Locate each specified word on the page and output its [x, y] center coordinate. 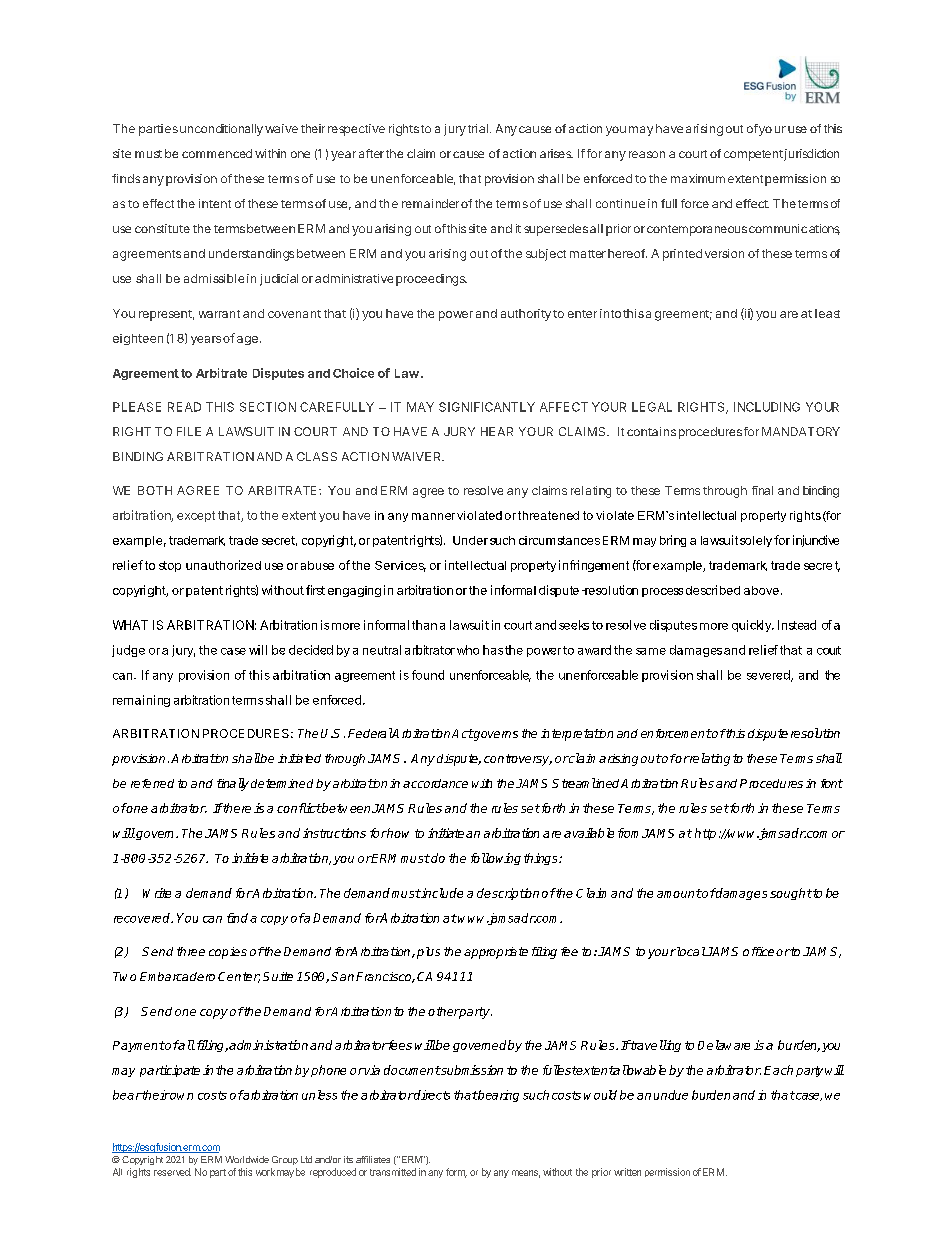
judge [128, 651]
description [508, 894]
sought [791, 894]
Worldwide [247, 1159]
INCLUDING [767, 407]
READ [184, 407]
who [468, 650]
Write [157, 893]
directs [431, 1095]
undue [671, 1095]
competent [753, 155]
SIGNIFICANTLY [487, 407]
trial [479, 128]
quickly [752, 626]
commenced [217, 153]
